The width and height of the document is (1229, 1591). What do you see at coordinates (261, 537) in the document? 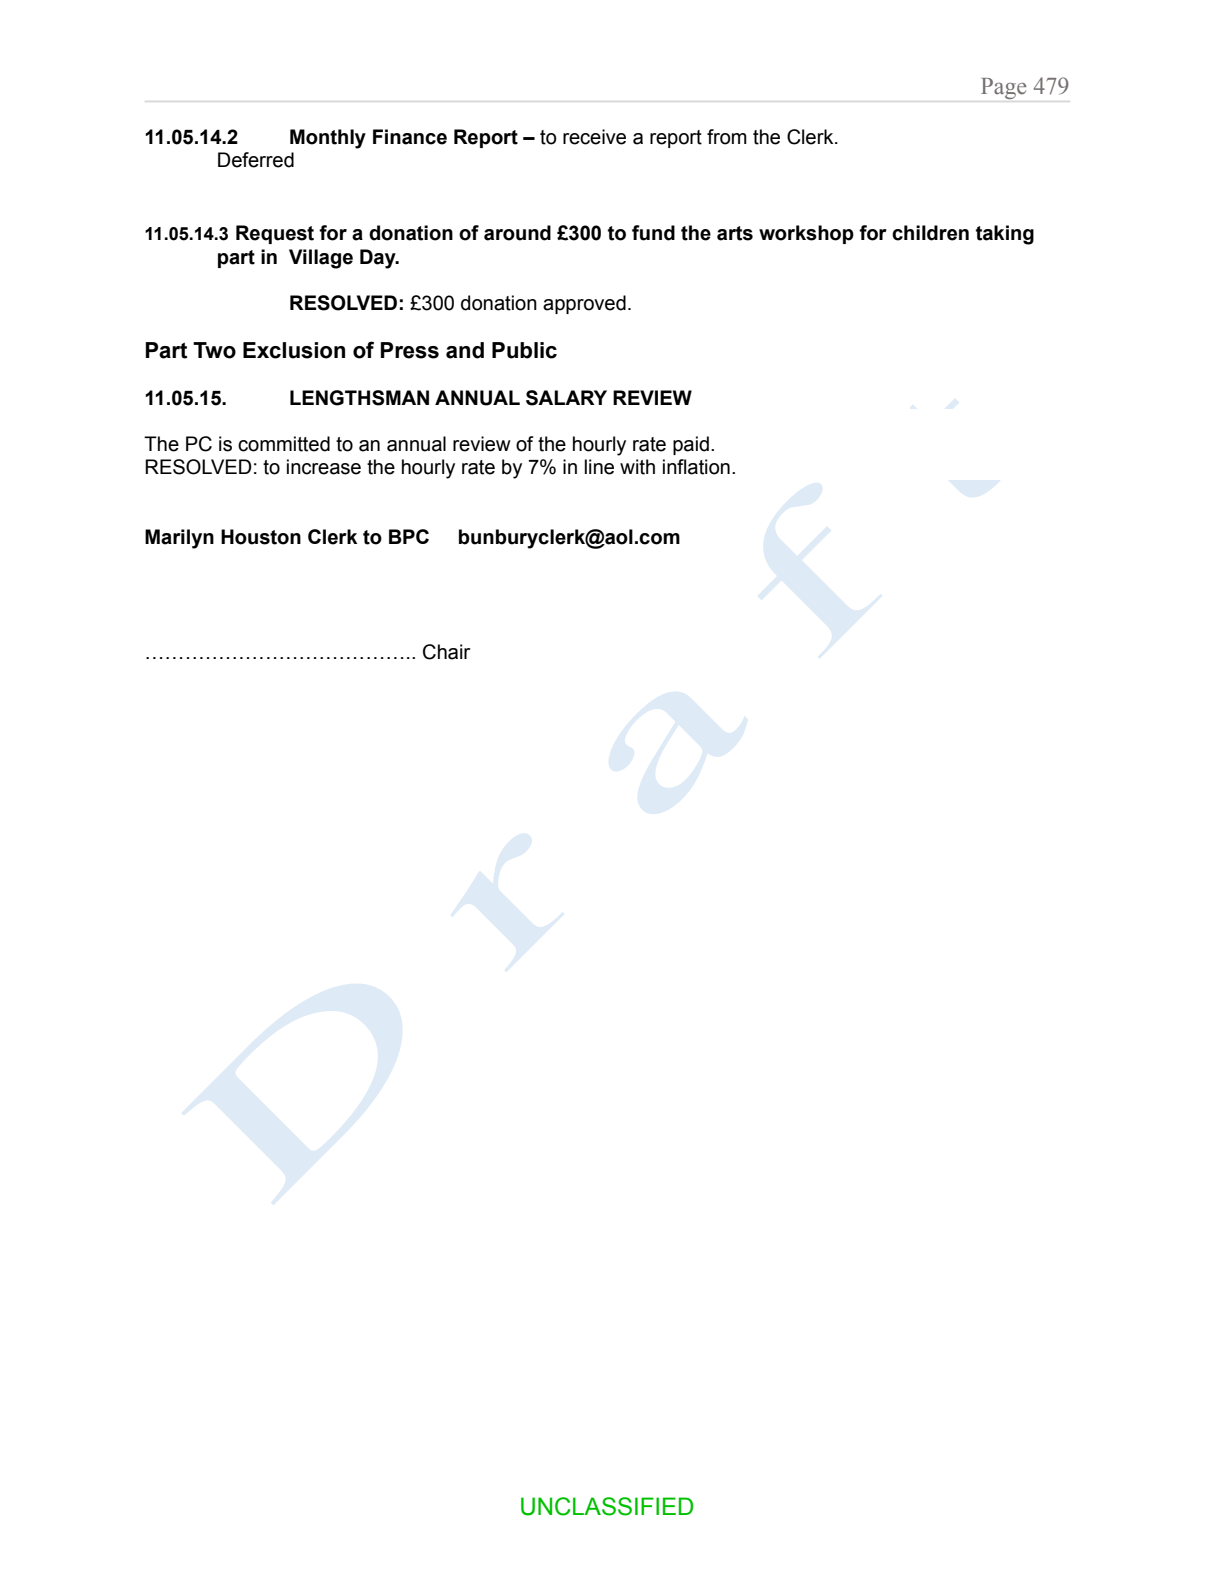
I see `Houston` at bounding box center [261, 537].
